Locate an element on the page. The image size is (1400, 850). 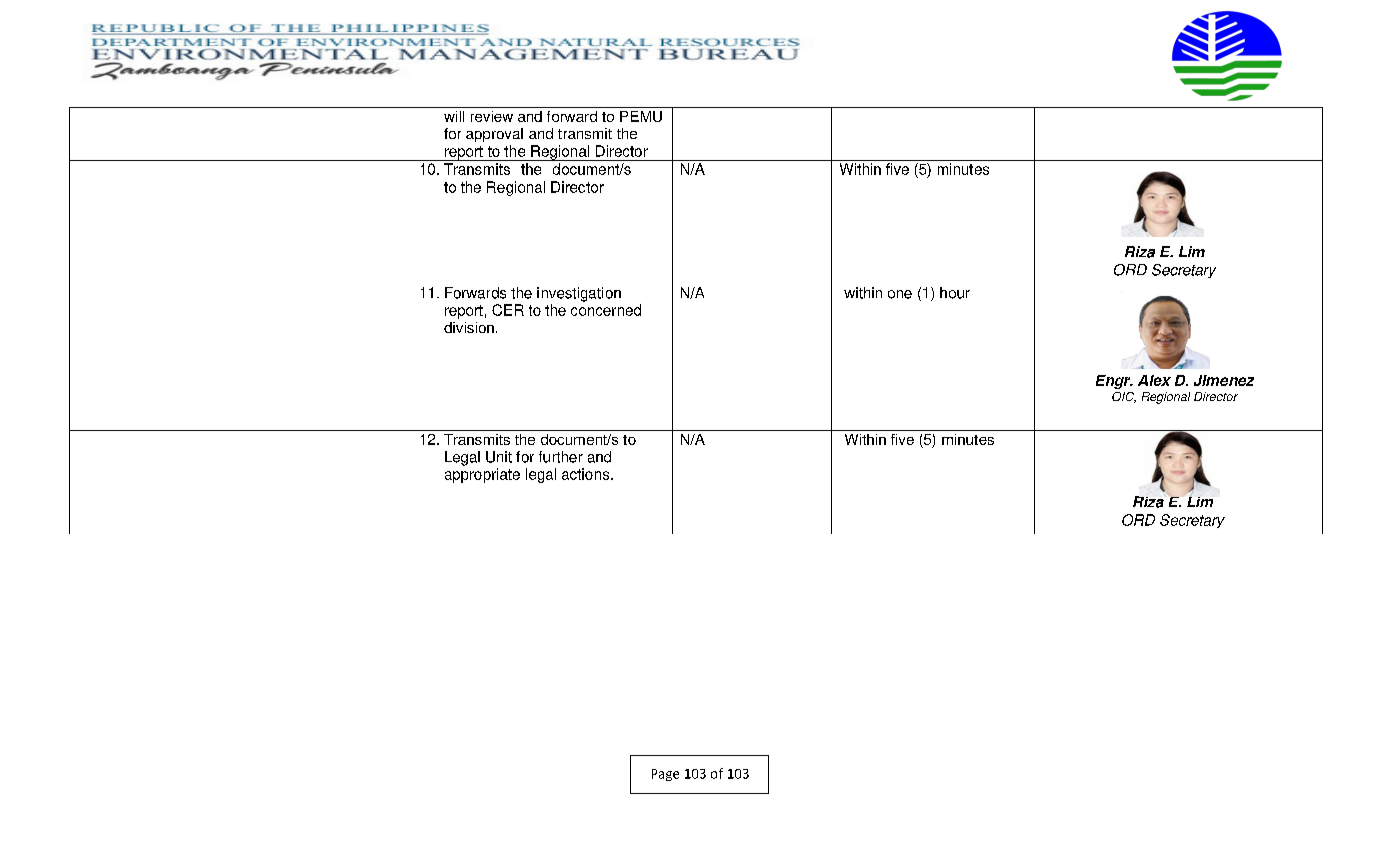
hour is located at coordinates (955, 293).
